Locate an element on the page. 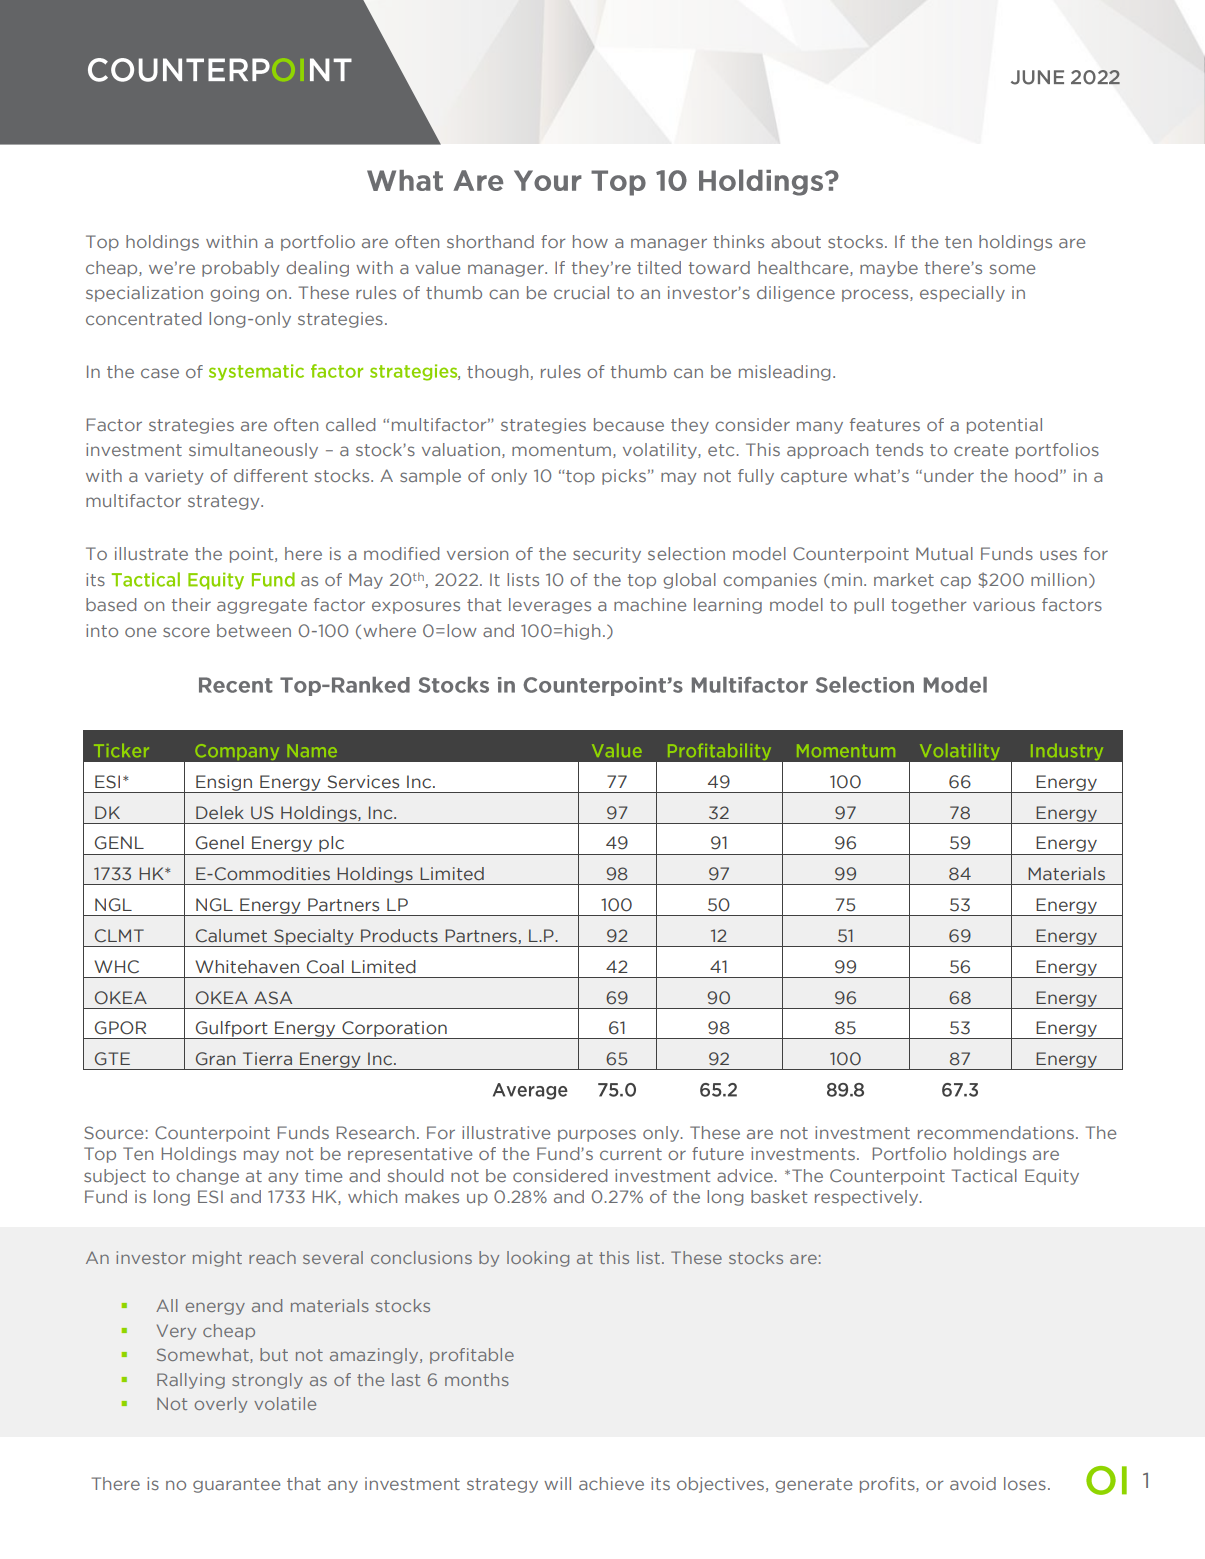 The image size is (1205, 1559). probably is located at coordinates (240, 269).
